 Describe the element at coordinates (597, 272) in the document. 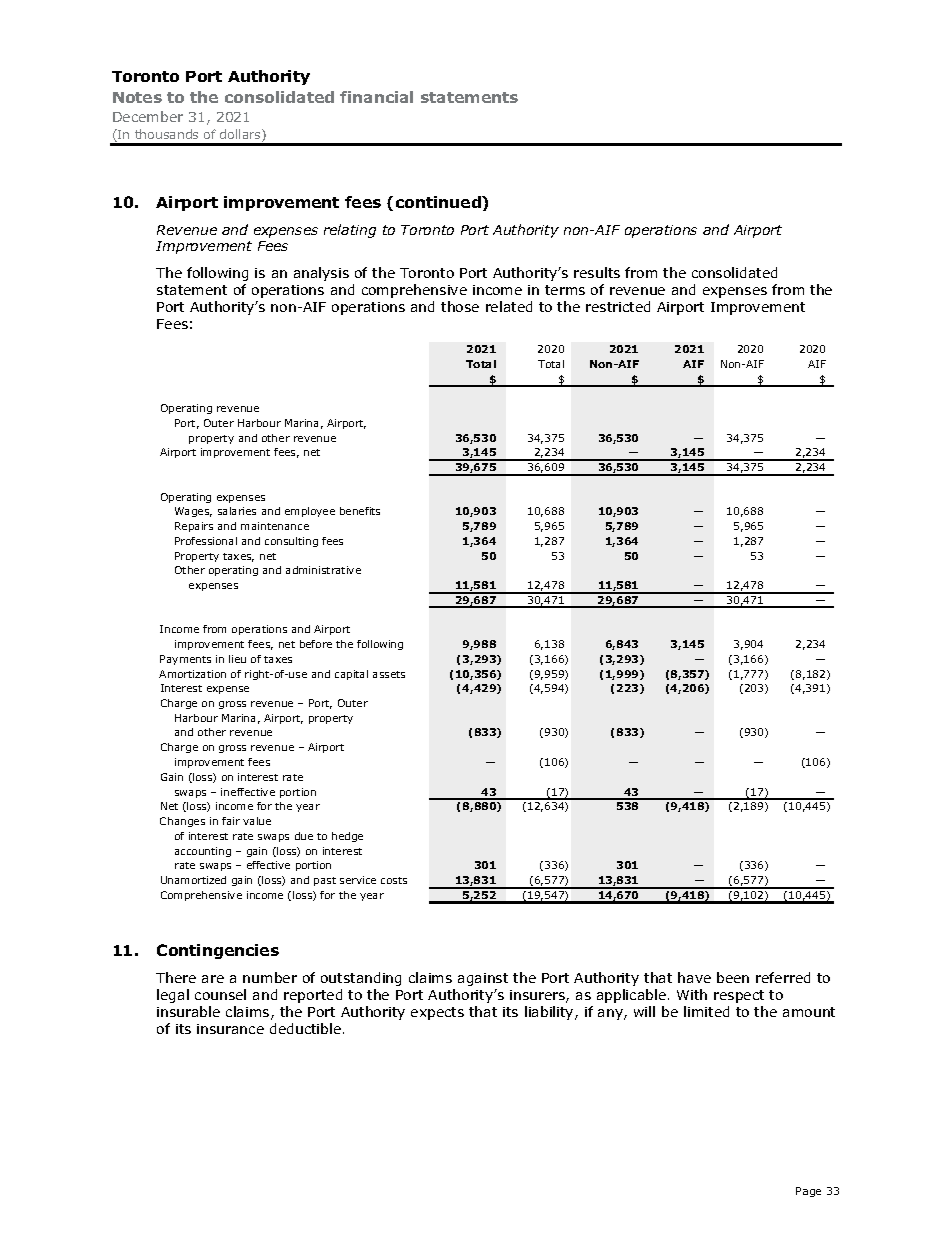

I see `results` at that location.
